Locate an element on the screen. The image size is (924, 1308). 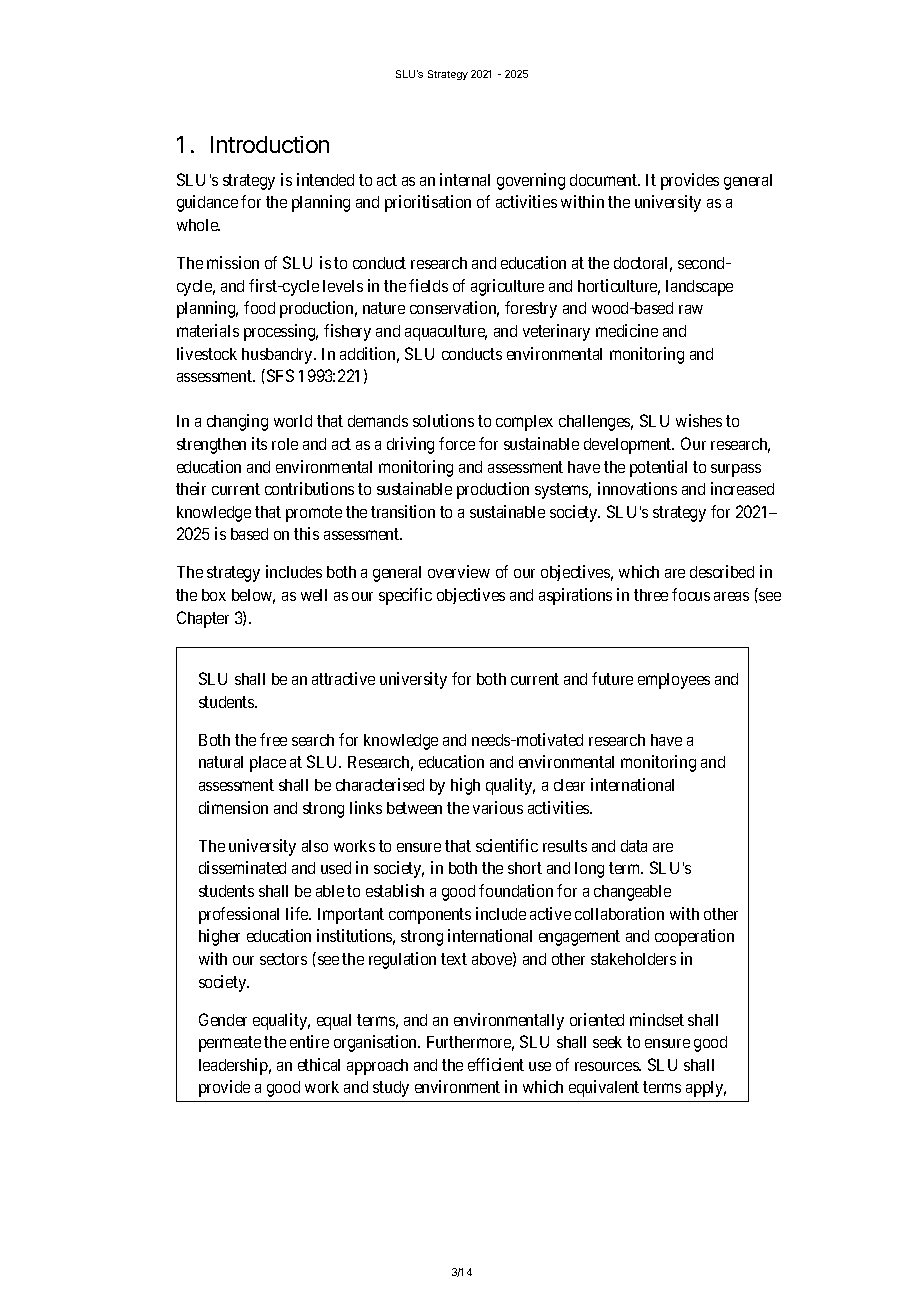
overview is located at coordinates (459, 571).
